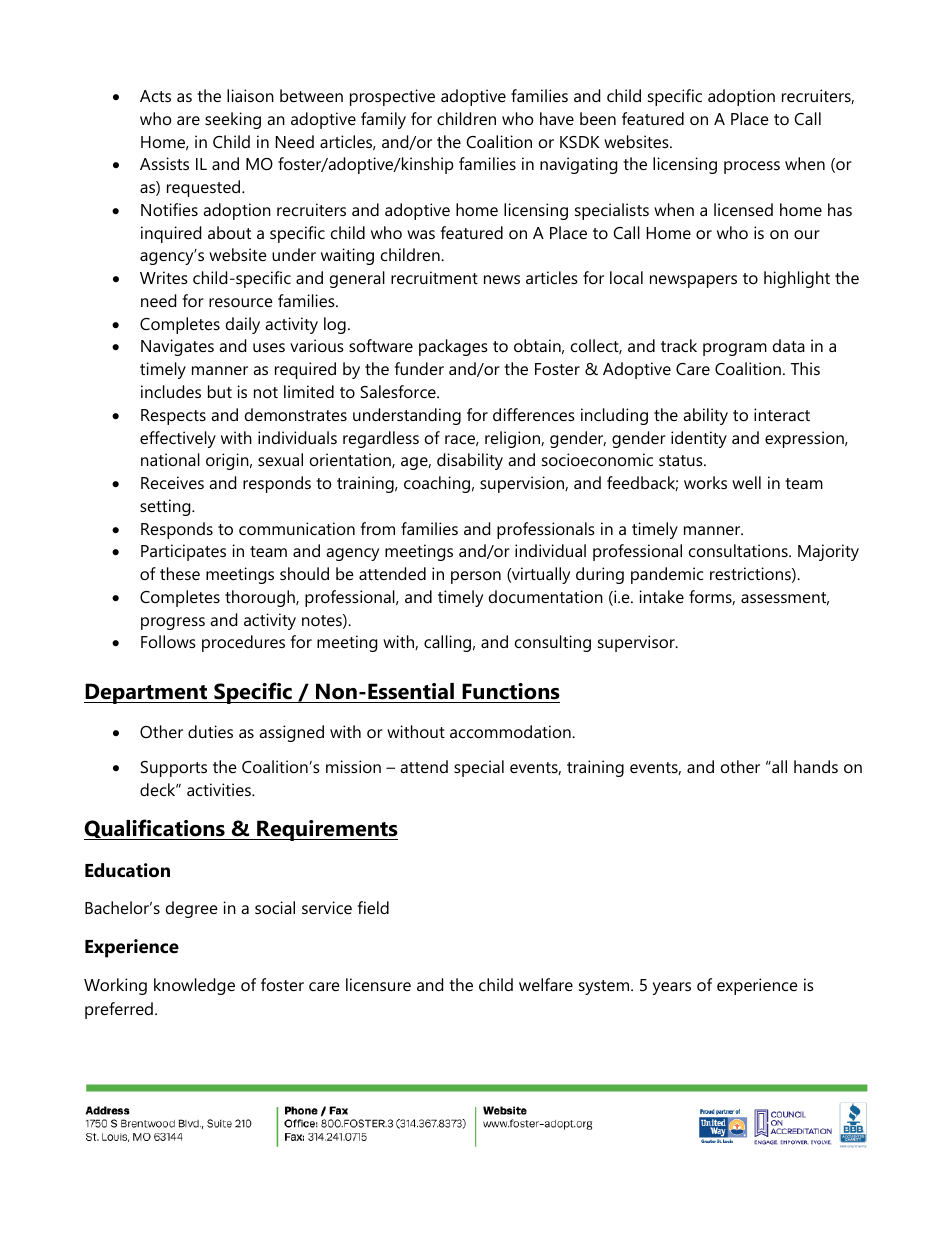  I want to click on hands, so click(816, 766).
